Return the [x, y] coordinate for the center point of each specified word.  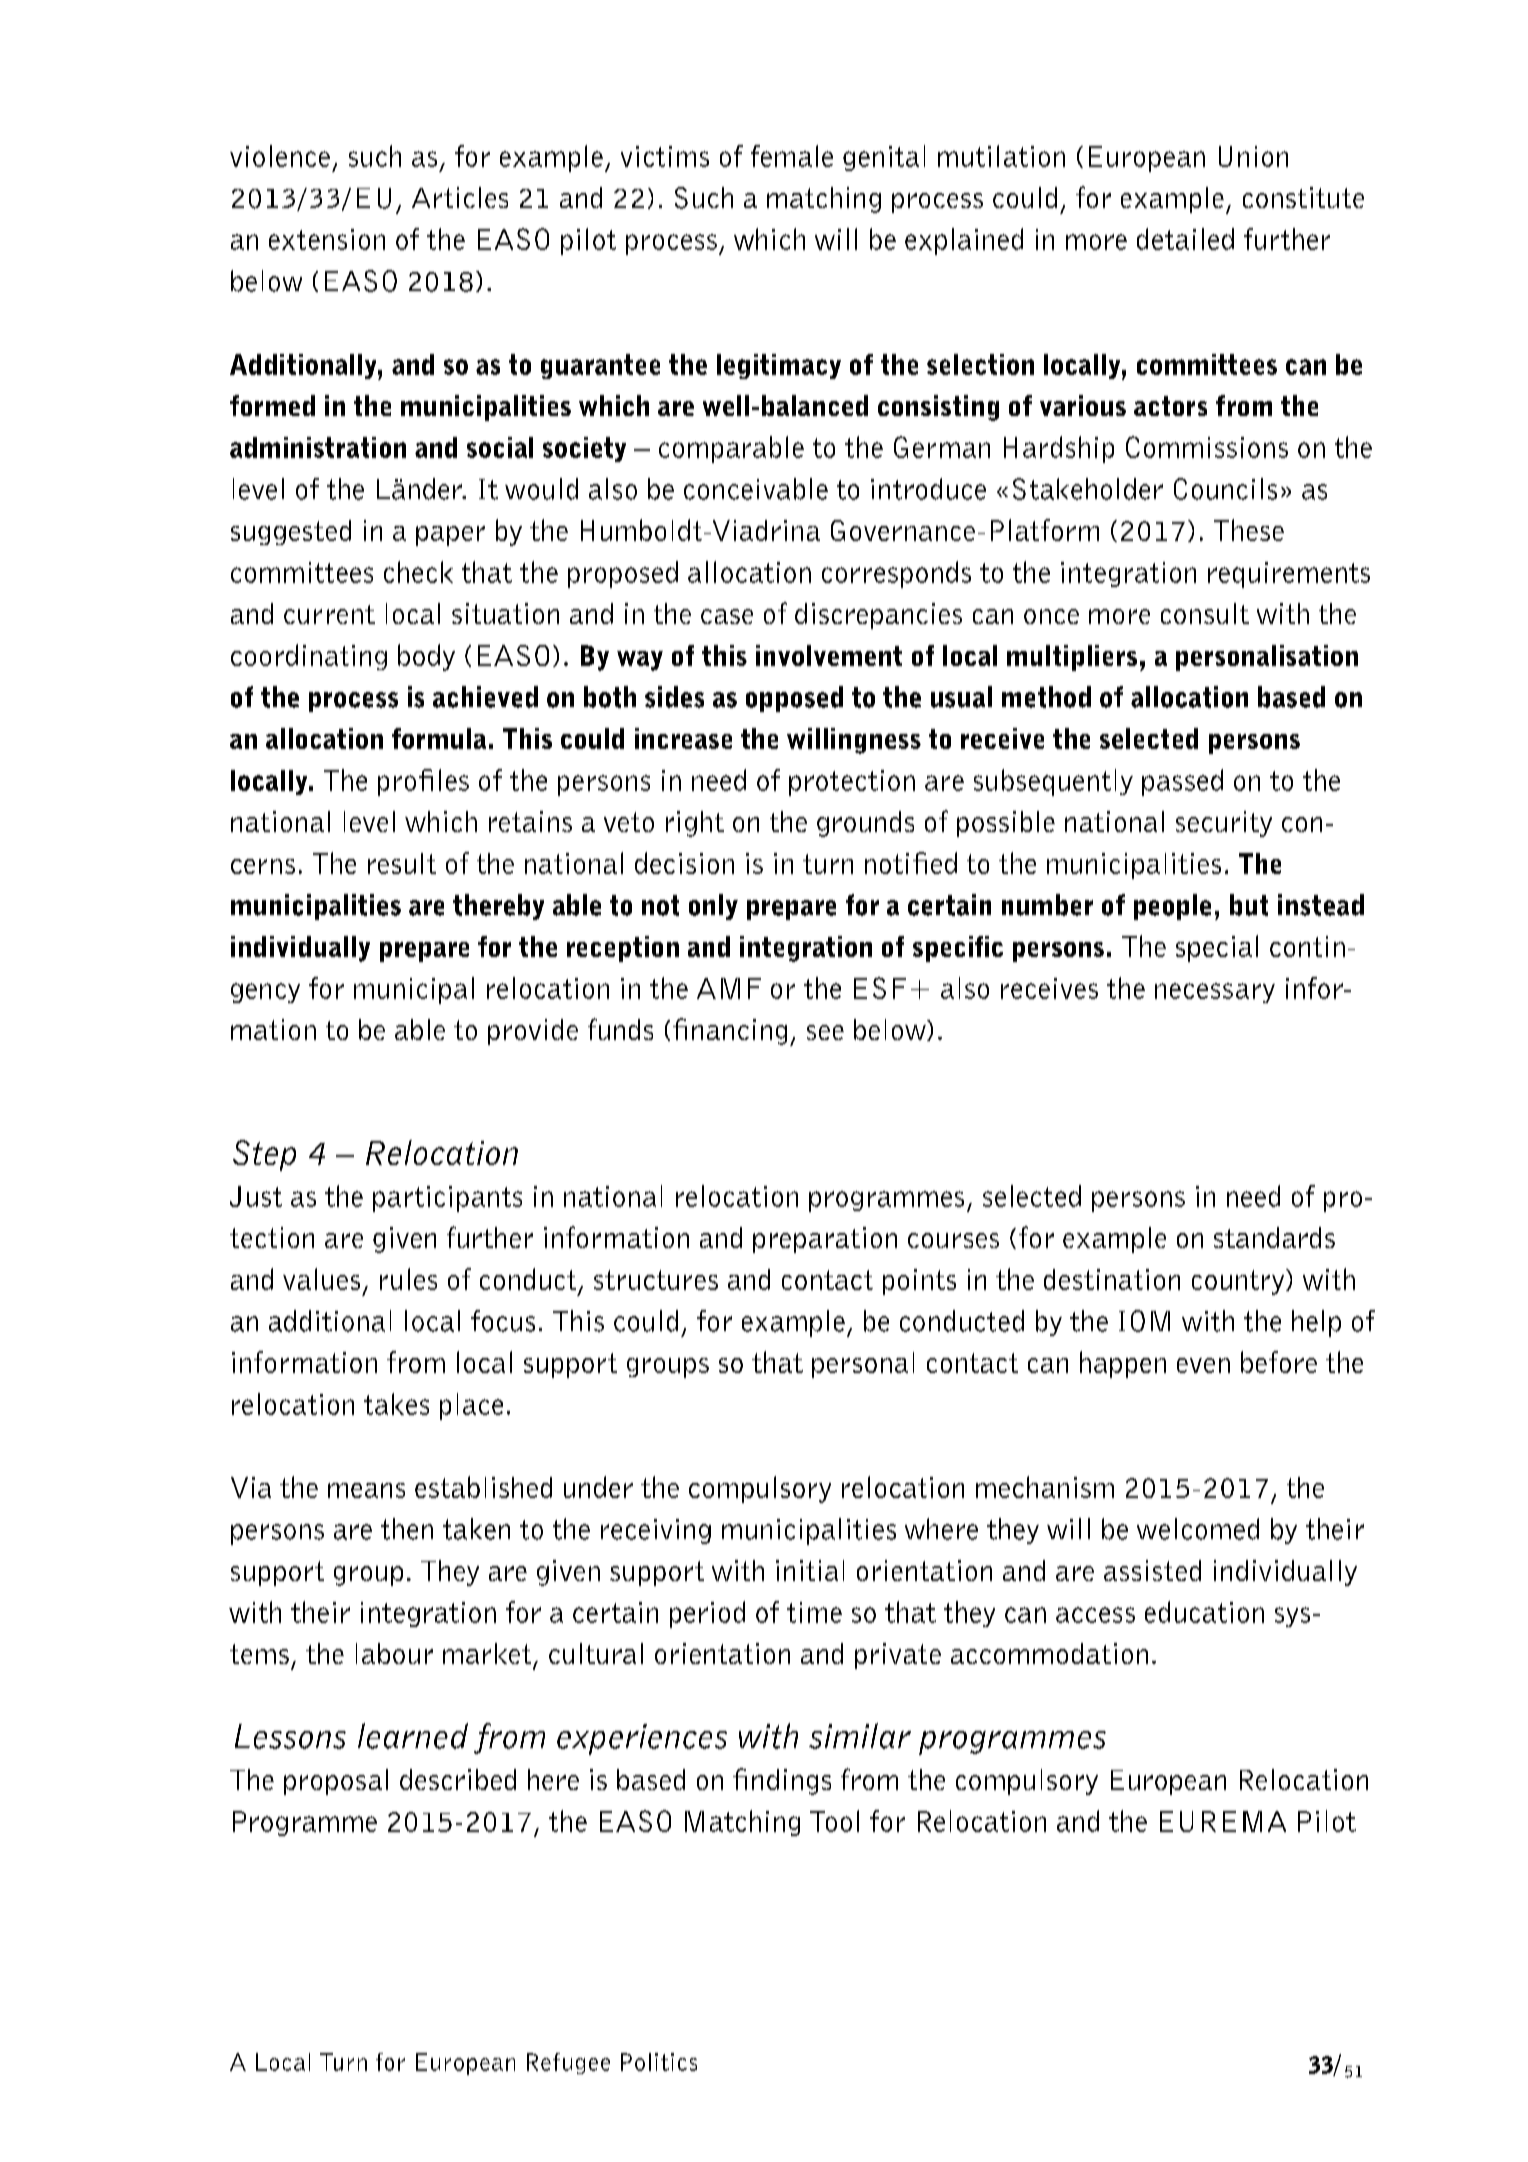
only [713, 907]
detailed [1185, 239]
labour [394, 1653]
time [814, 1612]
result [402, 863]
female [792, 156]
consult [1205, 613]
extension [327, 239]
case [727, 616]
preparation [825, 1240]
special [1217, 948]
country [1239, 1282]
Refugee [568, 2063]
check [418, 572]
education [1204, 1612]
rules [408, 1279]
